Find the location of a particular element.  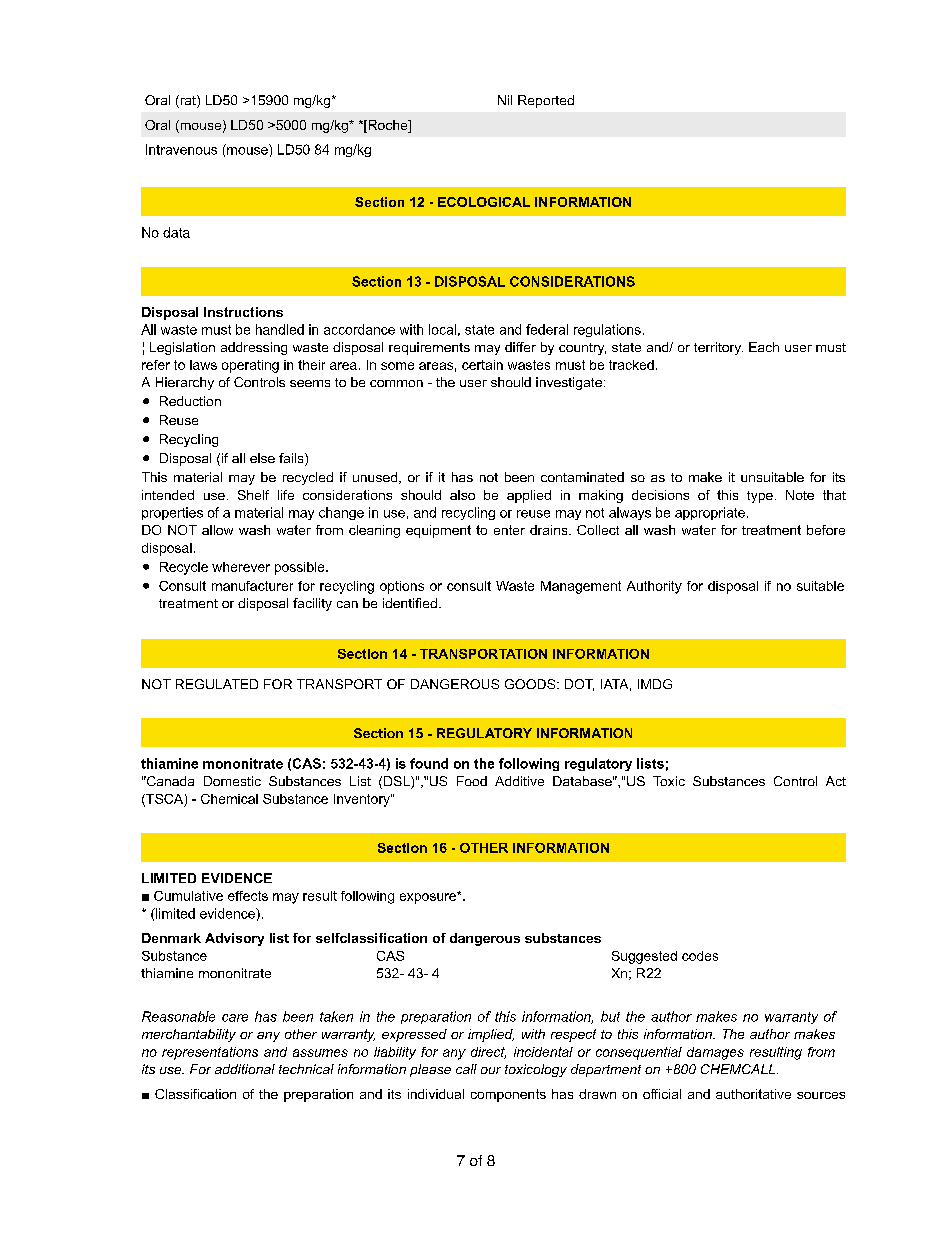

Nil is located at coordinates (505, 100).
